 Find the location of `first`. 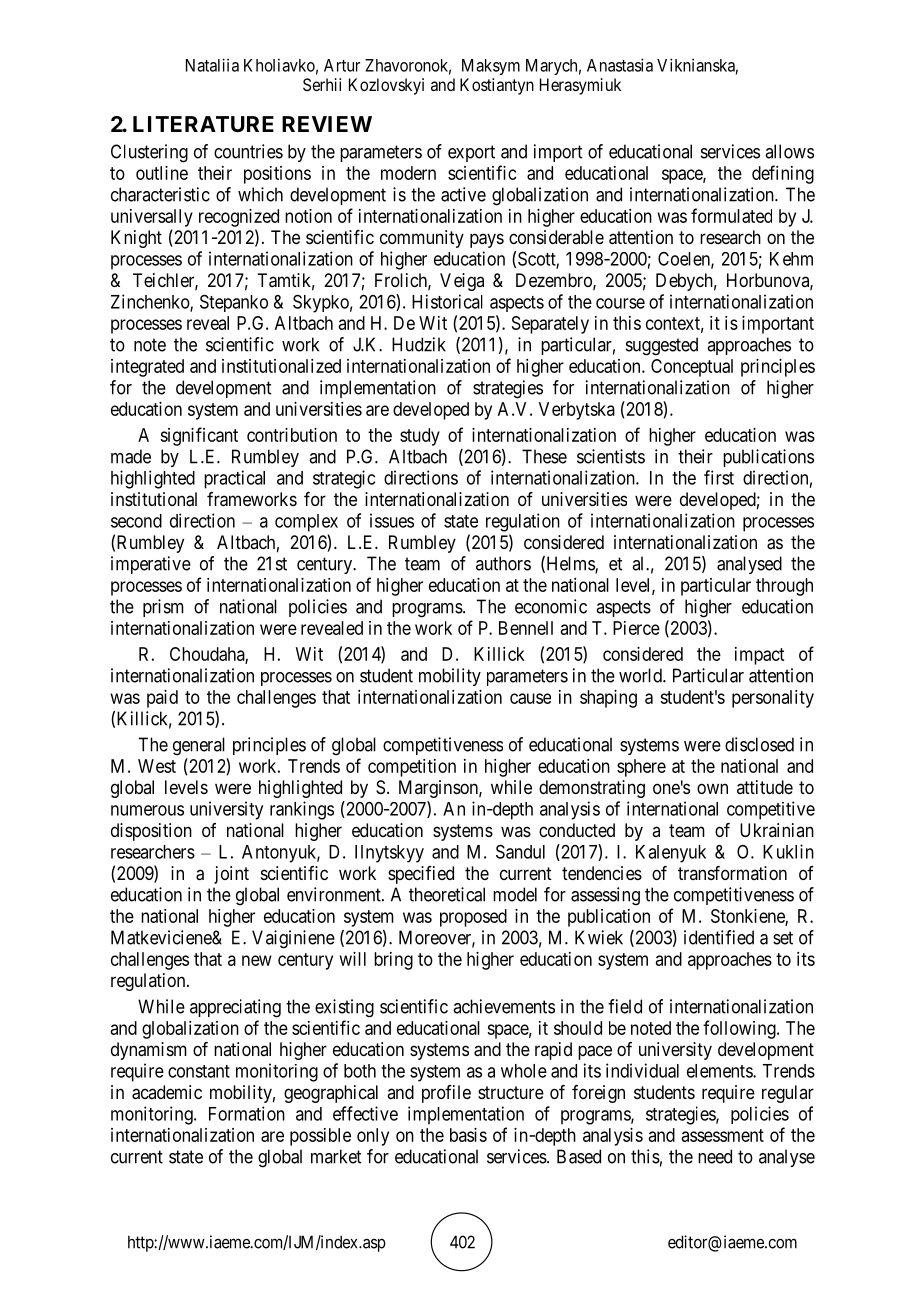

first is located at coordinates (719, 477).
